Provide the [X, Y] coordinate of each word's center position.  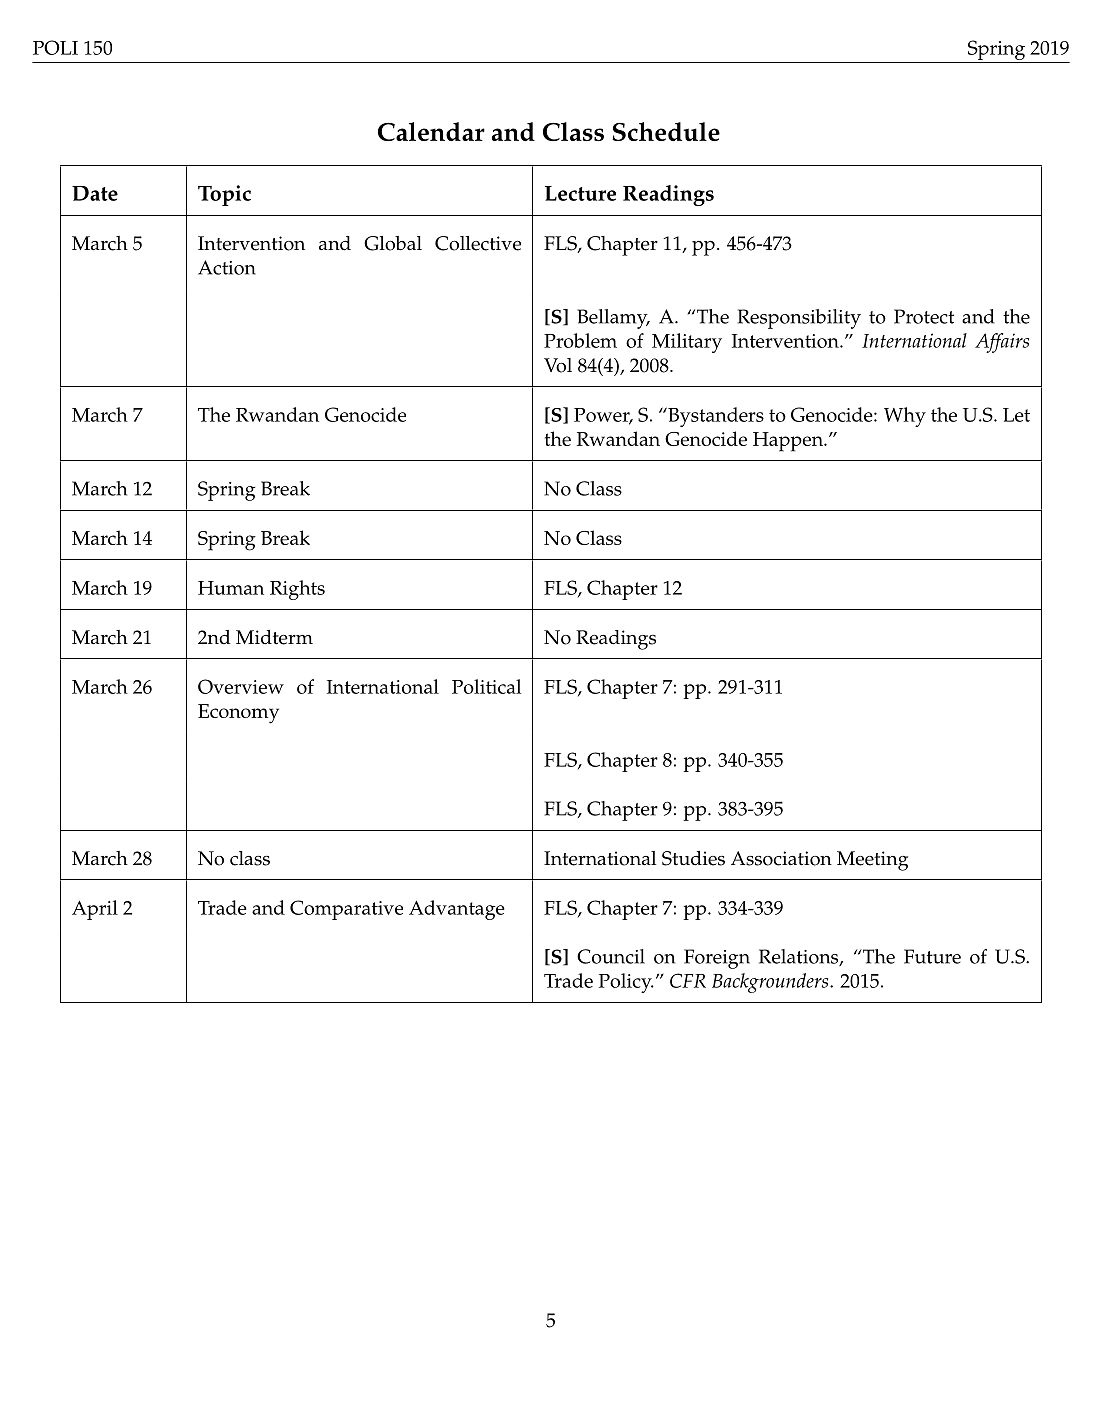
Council [611, 956]
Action [227, 267]
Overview [241, 686]
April [95, 910]
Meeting [872, 861]
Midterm [274, 637]
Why [905, 417]
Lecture [580, 193]
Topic [224, 195]
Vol [558, 365]
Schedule [666, 131]
